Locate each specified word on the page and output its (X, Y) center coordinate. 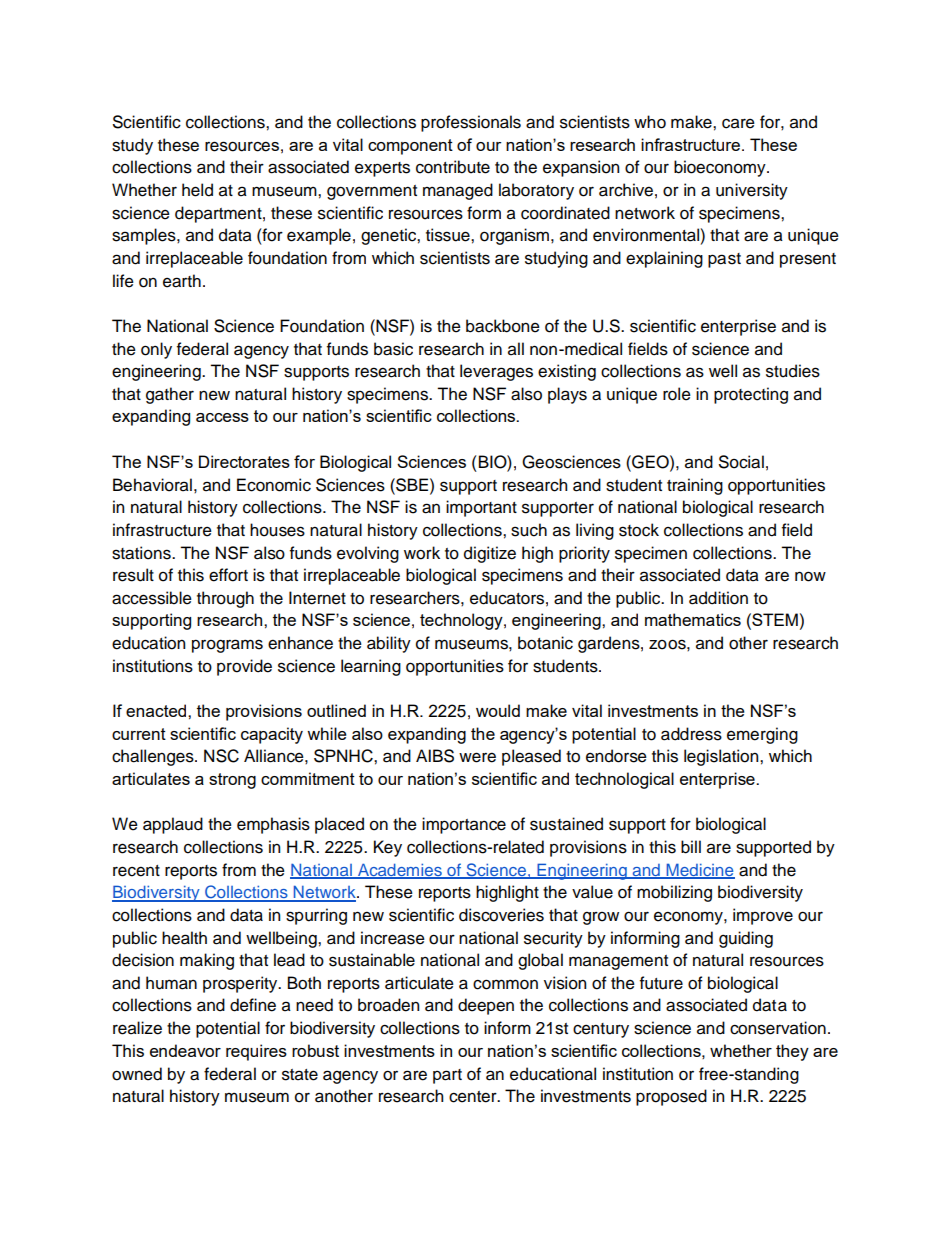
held (197, 190)
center (474, 1097)
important (481, 508)
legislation (722, 757)
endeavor (185, 1050)
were (477, 757)
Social (741, 462)
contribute (453, 167)
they (792, 1052)
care (738, 123)
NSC (221, 756)
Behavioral (152, 485)
